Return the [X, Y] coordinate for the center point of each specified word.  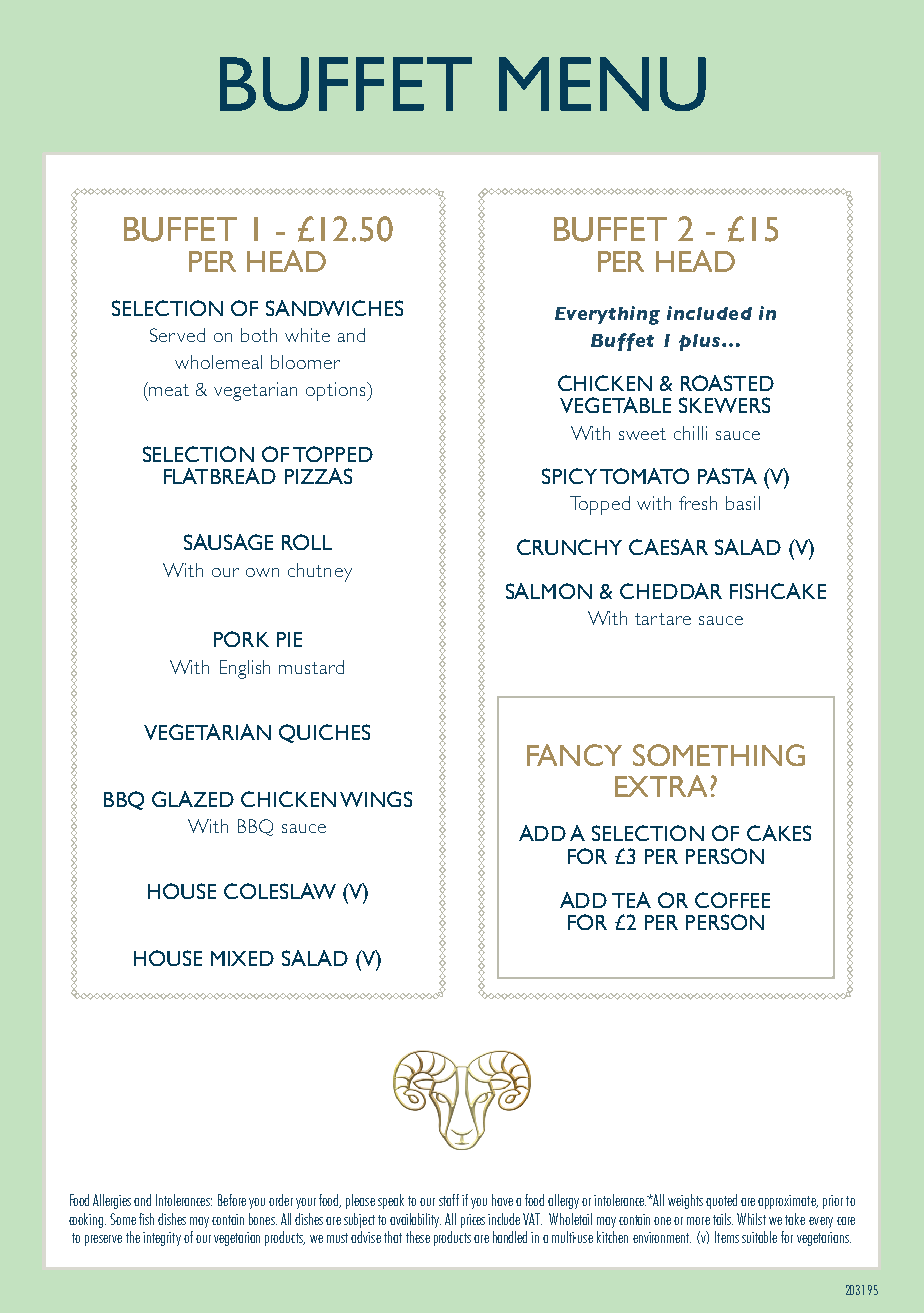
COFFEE [732, 900]
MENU [602, 84]
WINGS [376, 799]
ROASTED [727, 383]
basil [743, 503]
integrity [162, 1239]
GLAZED [193, 799]
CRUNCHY [569, 547]
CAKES [779, 833]
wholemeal [218, 362]
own [262, 572]
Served [177, 335]
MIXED [242, 958]
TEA [631, 900]
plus [701, 342]
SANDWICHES [334, 308]
